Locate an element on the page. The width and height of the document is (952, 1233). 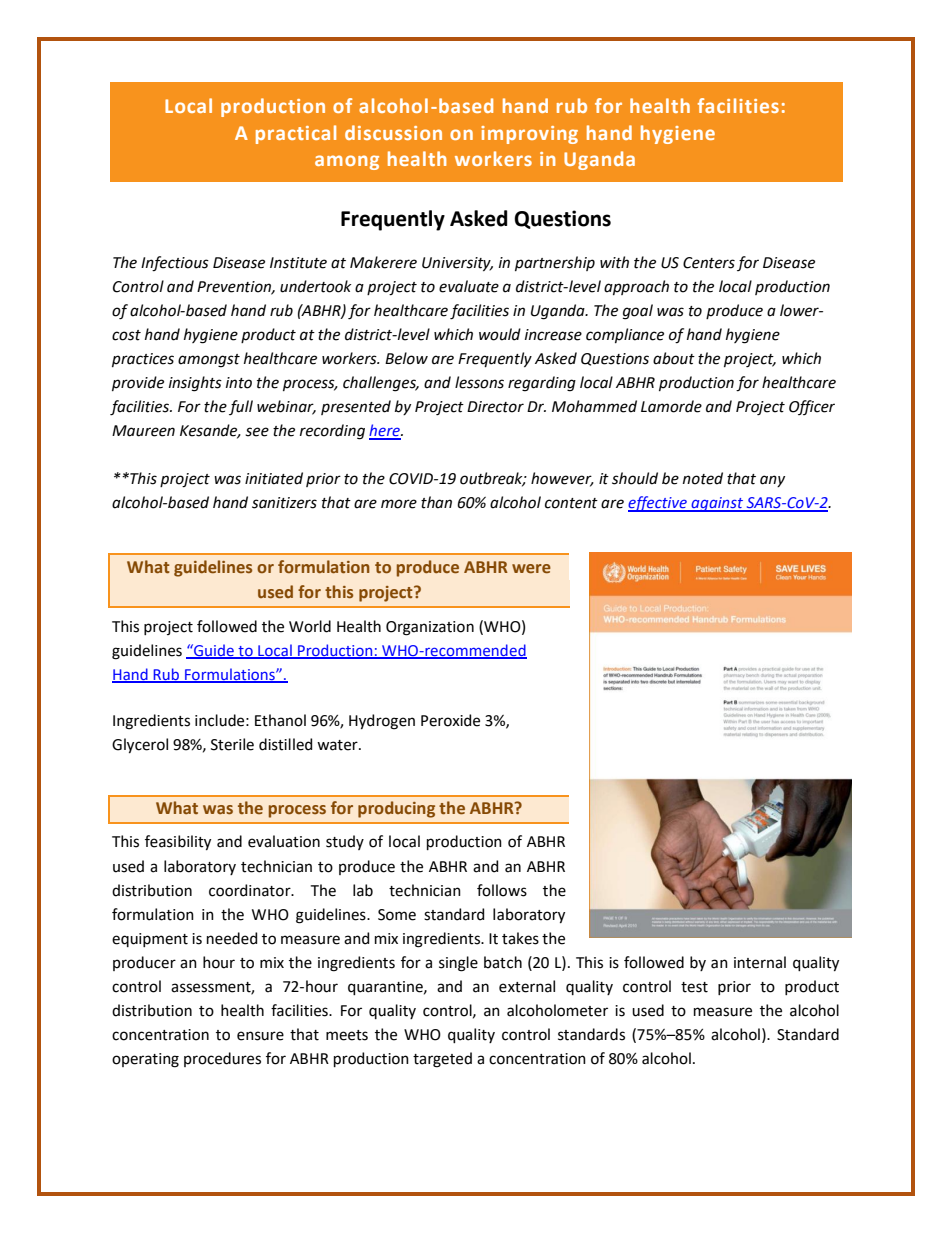
test is located at coordinates (694, 987).
